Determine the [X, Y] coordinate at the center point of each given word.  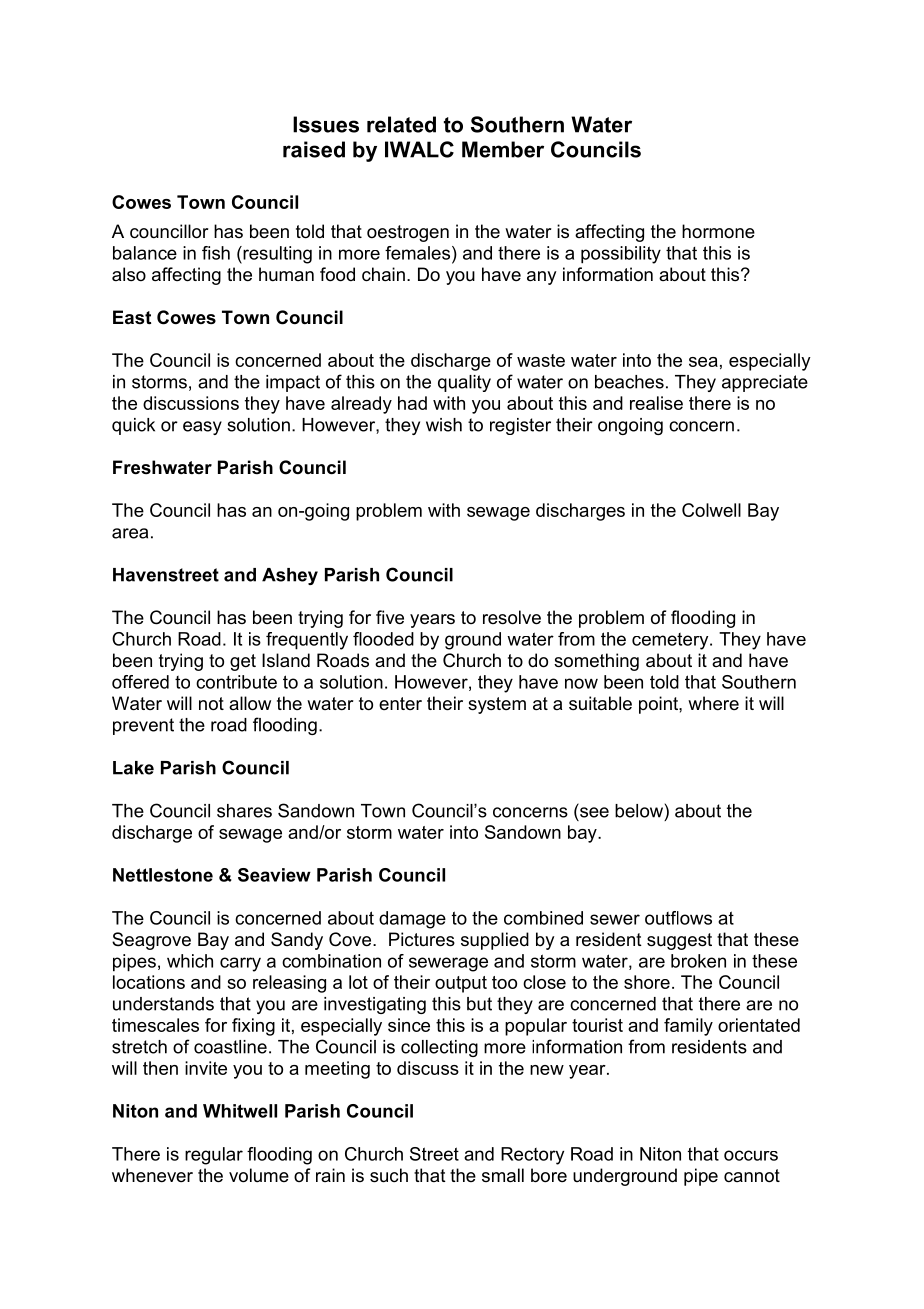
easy [202, 428]
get [243, 662]
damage [412, 920]
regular [214, 1156]
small [503, 1175]
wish [444, 425]
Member [503, 149]
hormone [718, 231]
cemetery [671, 641]
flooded [383, 639]
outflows [678, 918]
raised [314, 149]
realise [656, 403]
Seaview [274, 875]
